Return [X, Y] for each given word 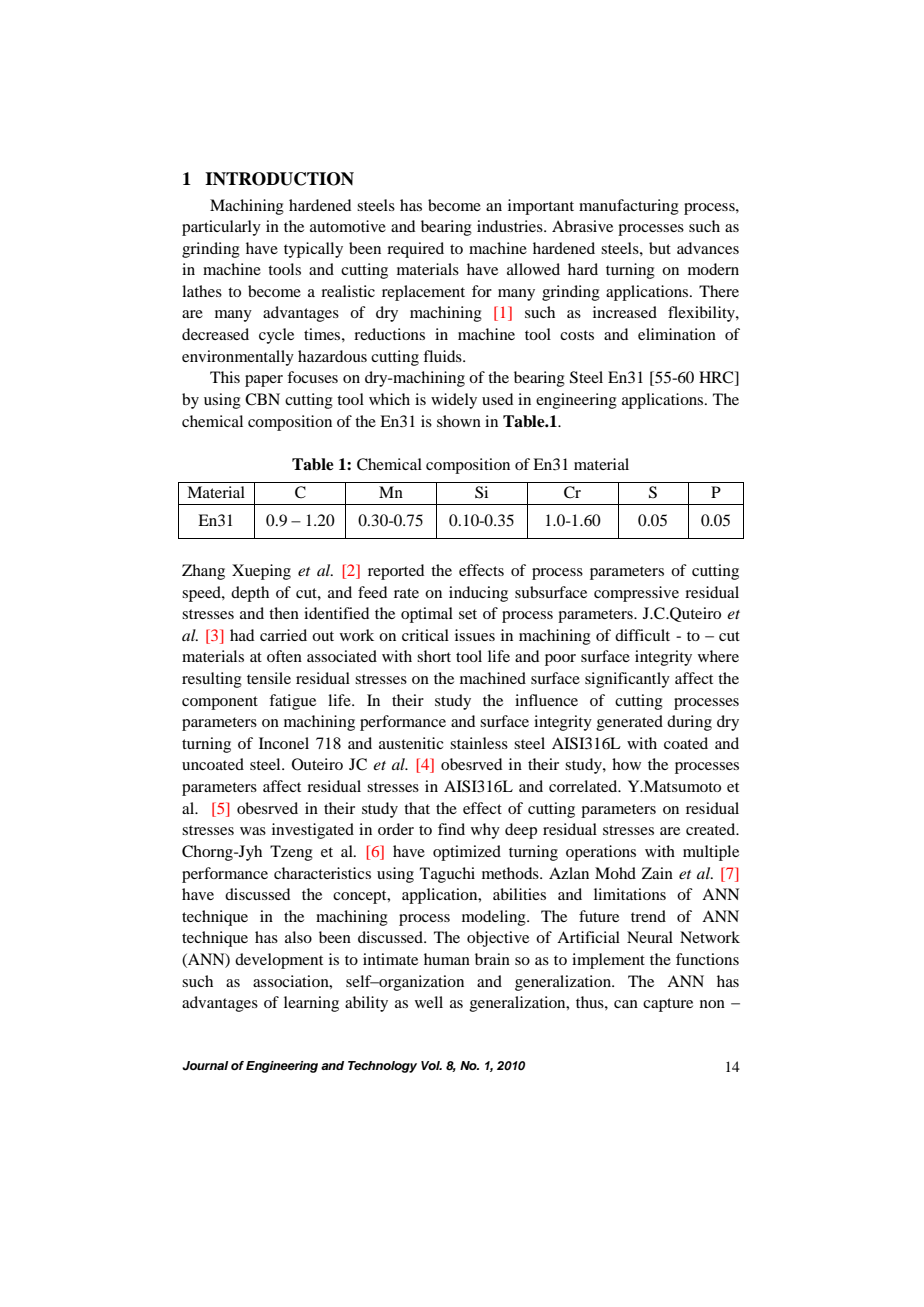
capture [668, 1005]
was [253, 831]
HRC [717, 378]
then [284, 613]
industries [511, 226]
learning [311, 1004]
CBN [262, 399]
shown [459, 421]
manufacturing [629, 207]
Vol [431, 1065]
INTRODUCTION [279, 179]
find [451, 829]
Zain [657, 873]
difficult [642, 635]
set [468, 614]
